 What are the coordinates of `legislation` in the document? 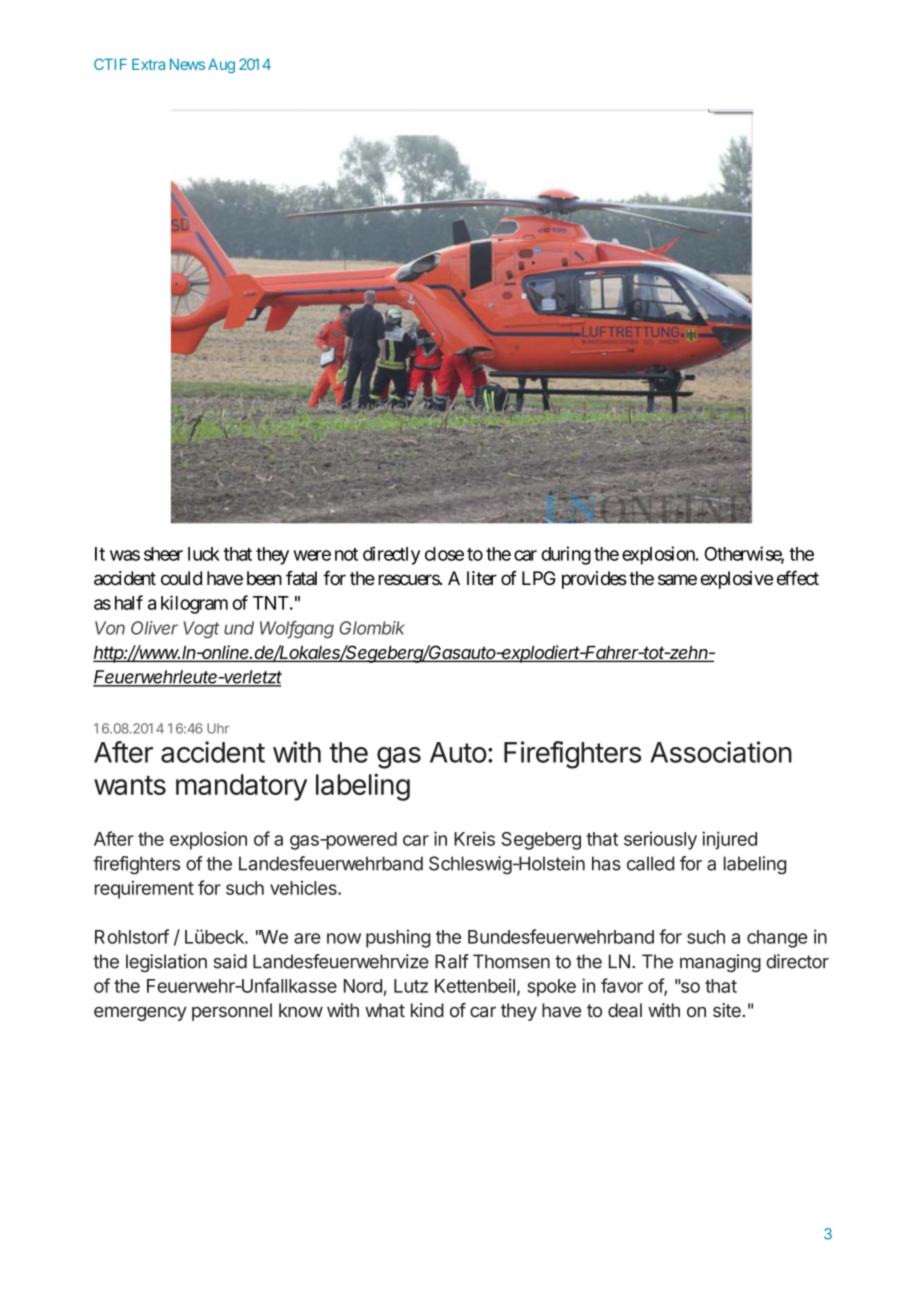 It's located at (166, 963).
